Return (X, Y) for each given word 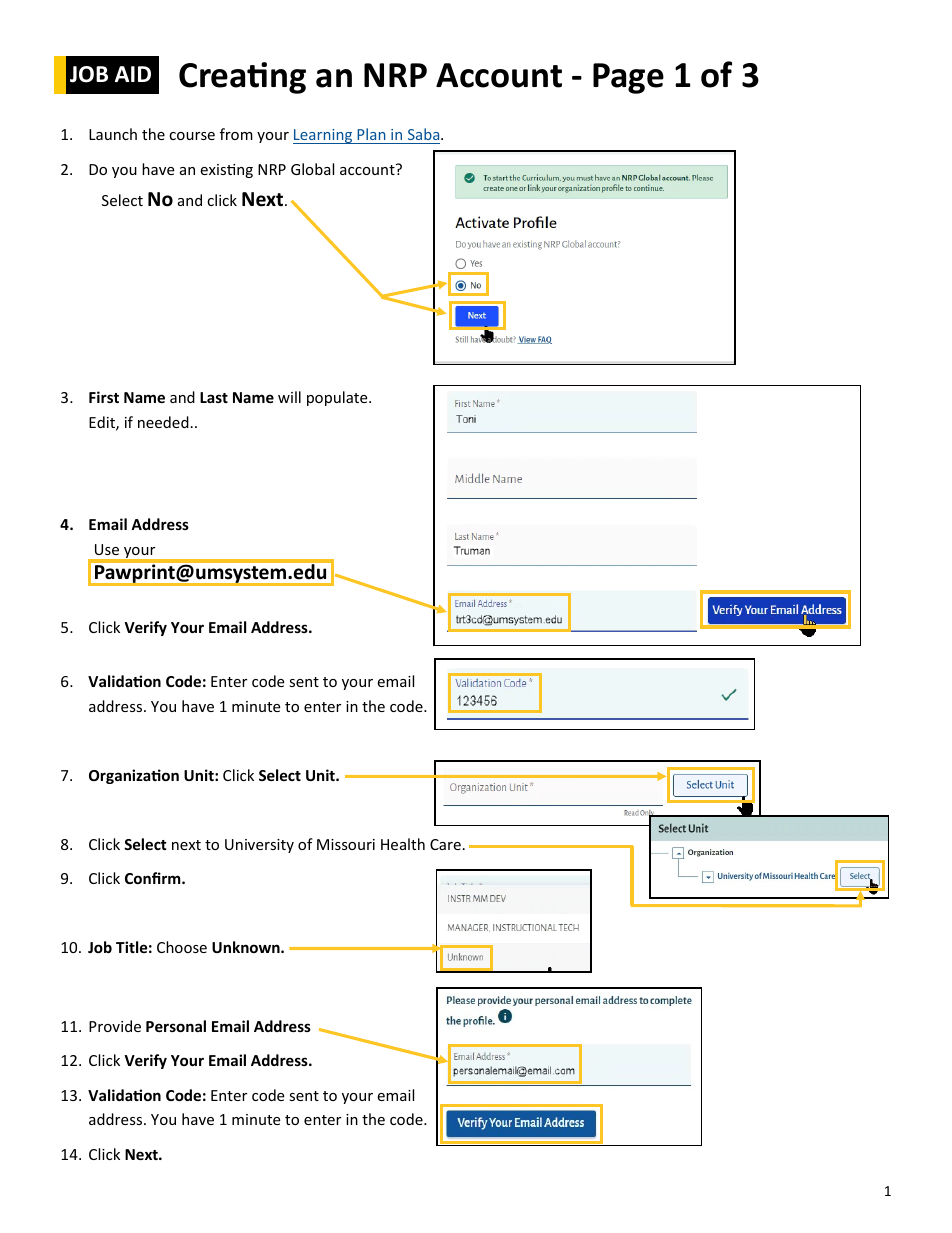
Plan (371, 134)
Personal (176, 1026)
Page (628, 78)
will (289, 397)
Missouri (346, 844)
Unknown (247, 947)
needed (163, 422)
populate (338, 398)
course (192, 136)
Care (445, 844)
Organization (134, 776)
